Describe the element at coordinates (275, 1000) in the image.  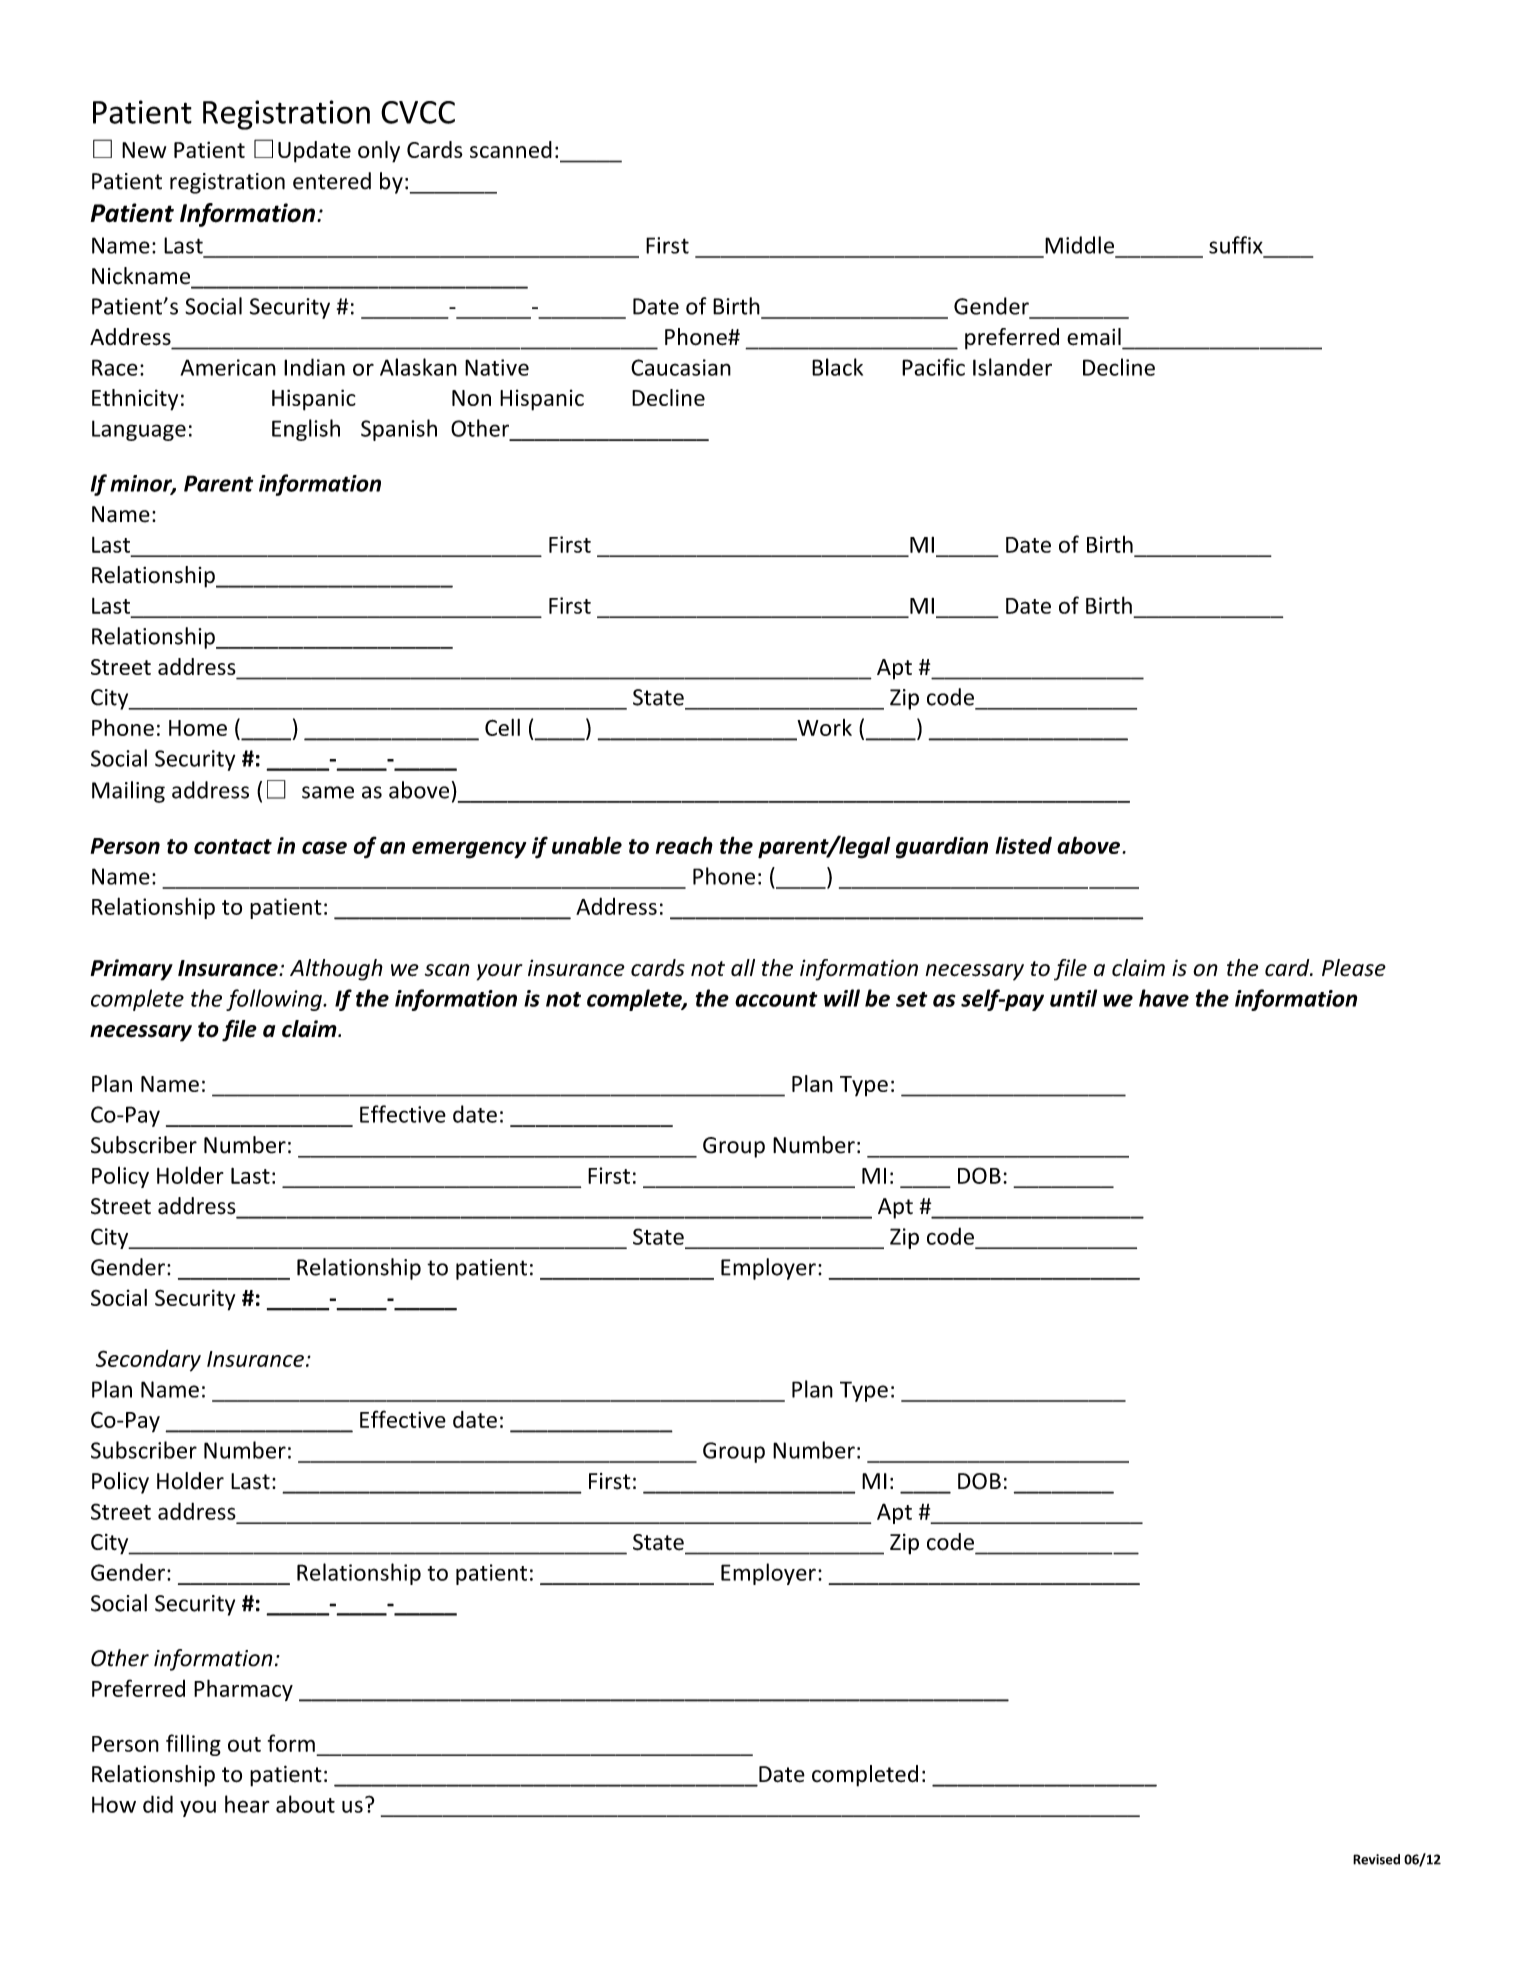
I see `following` at that location.
